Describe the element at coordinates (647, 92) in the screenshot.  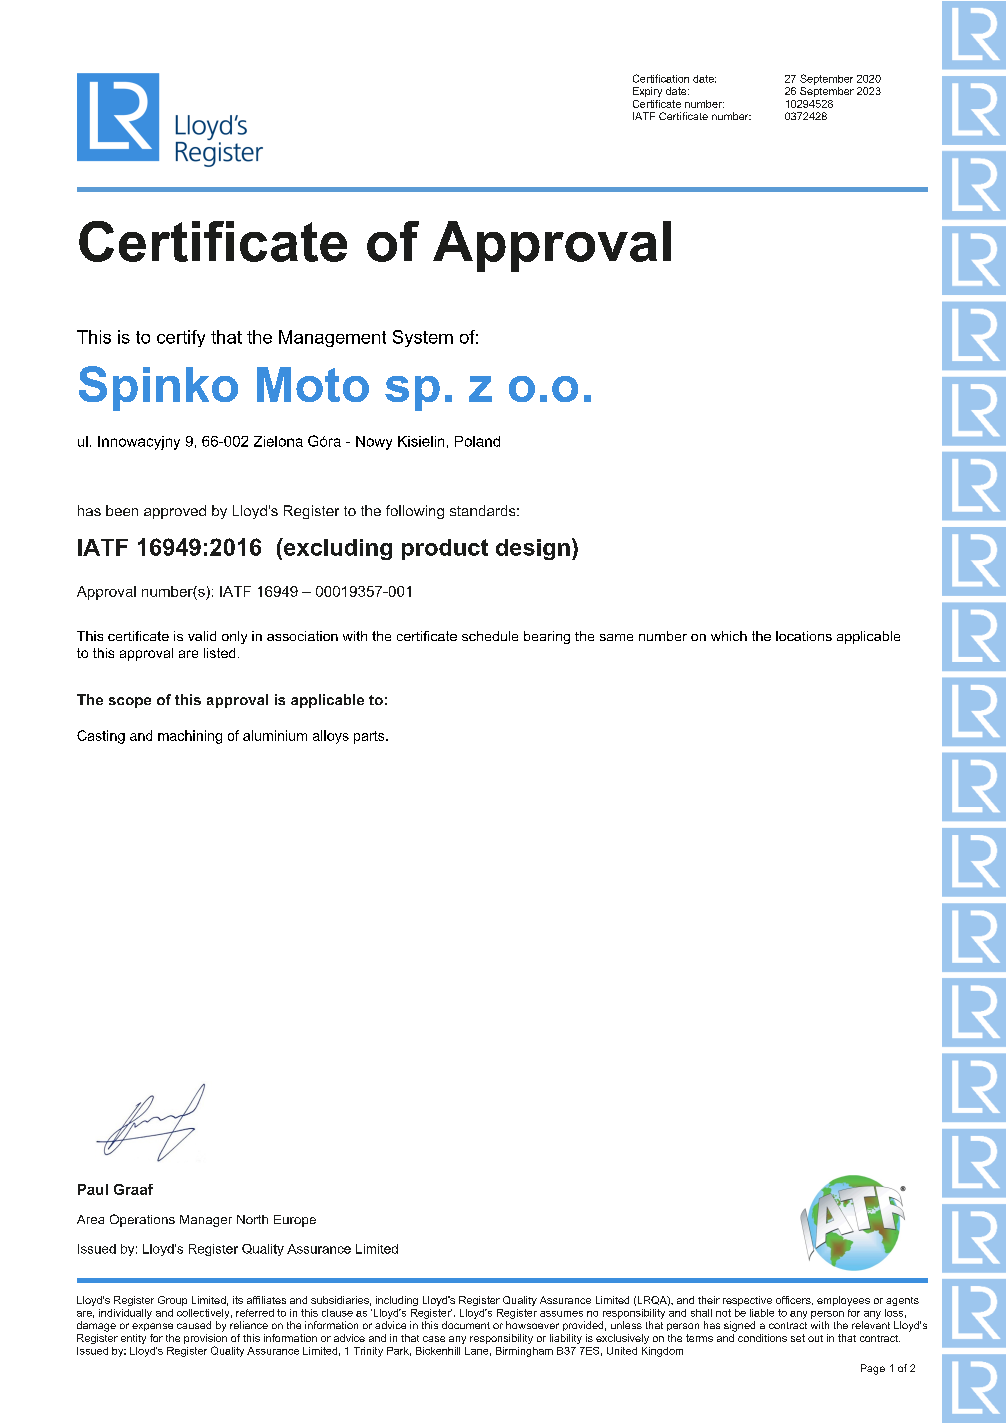
I see `Expiry` at that location.
